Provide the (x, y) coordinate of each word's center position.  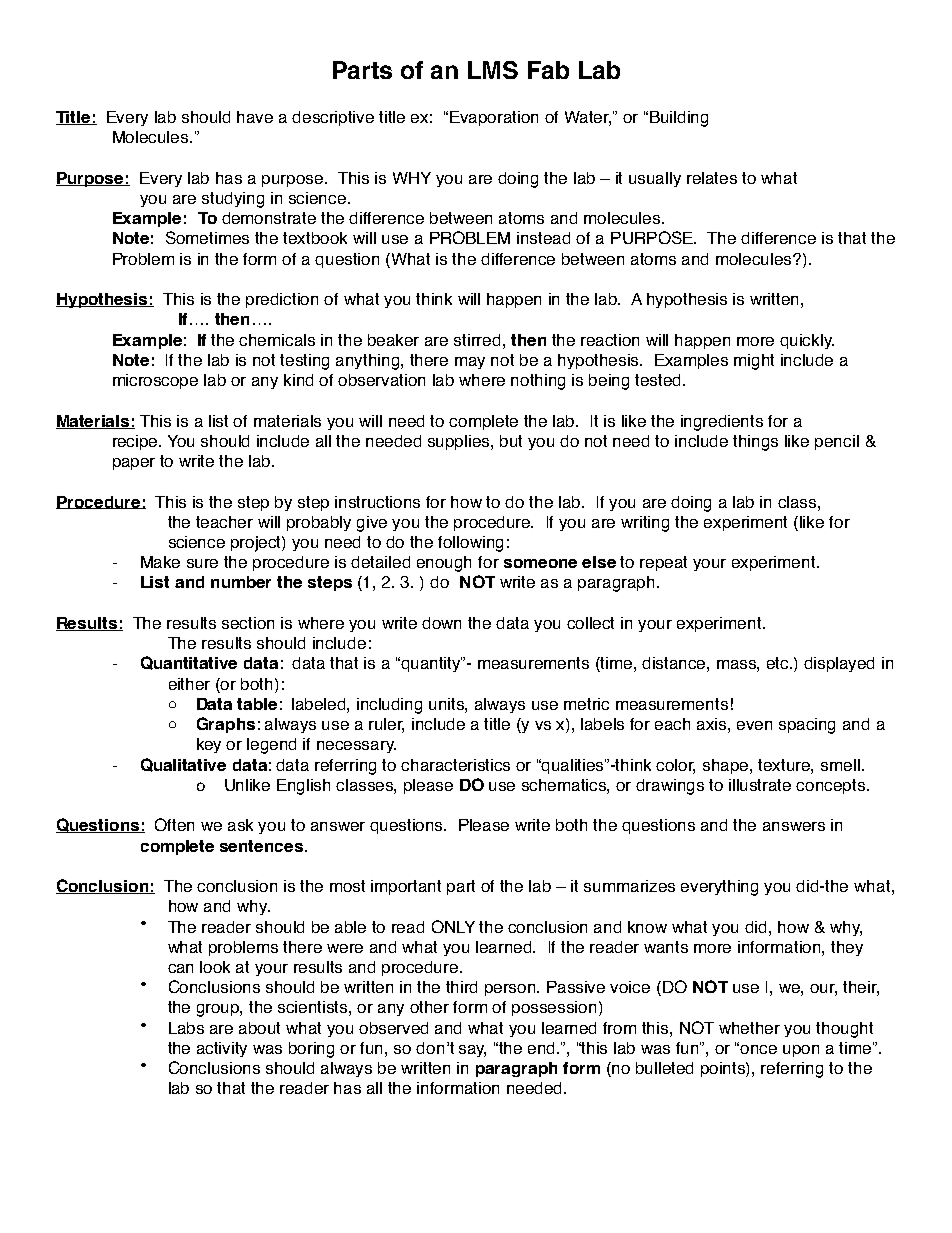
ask (240, 825)
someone (540, 563)
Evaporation (494, 118)
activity (222, 1049)
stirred (477, 340)
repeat (663, 563)
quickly (807, 341)
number (241, 582)
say (472, 1051)
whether (749, 1028)
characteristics (455, 765)
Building (679, 119)
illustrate (760, 785)
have (255, 117)
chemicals (277, 340)
